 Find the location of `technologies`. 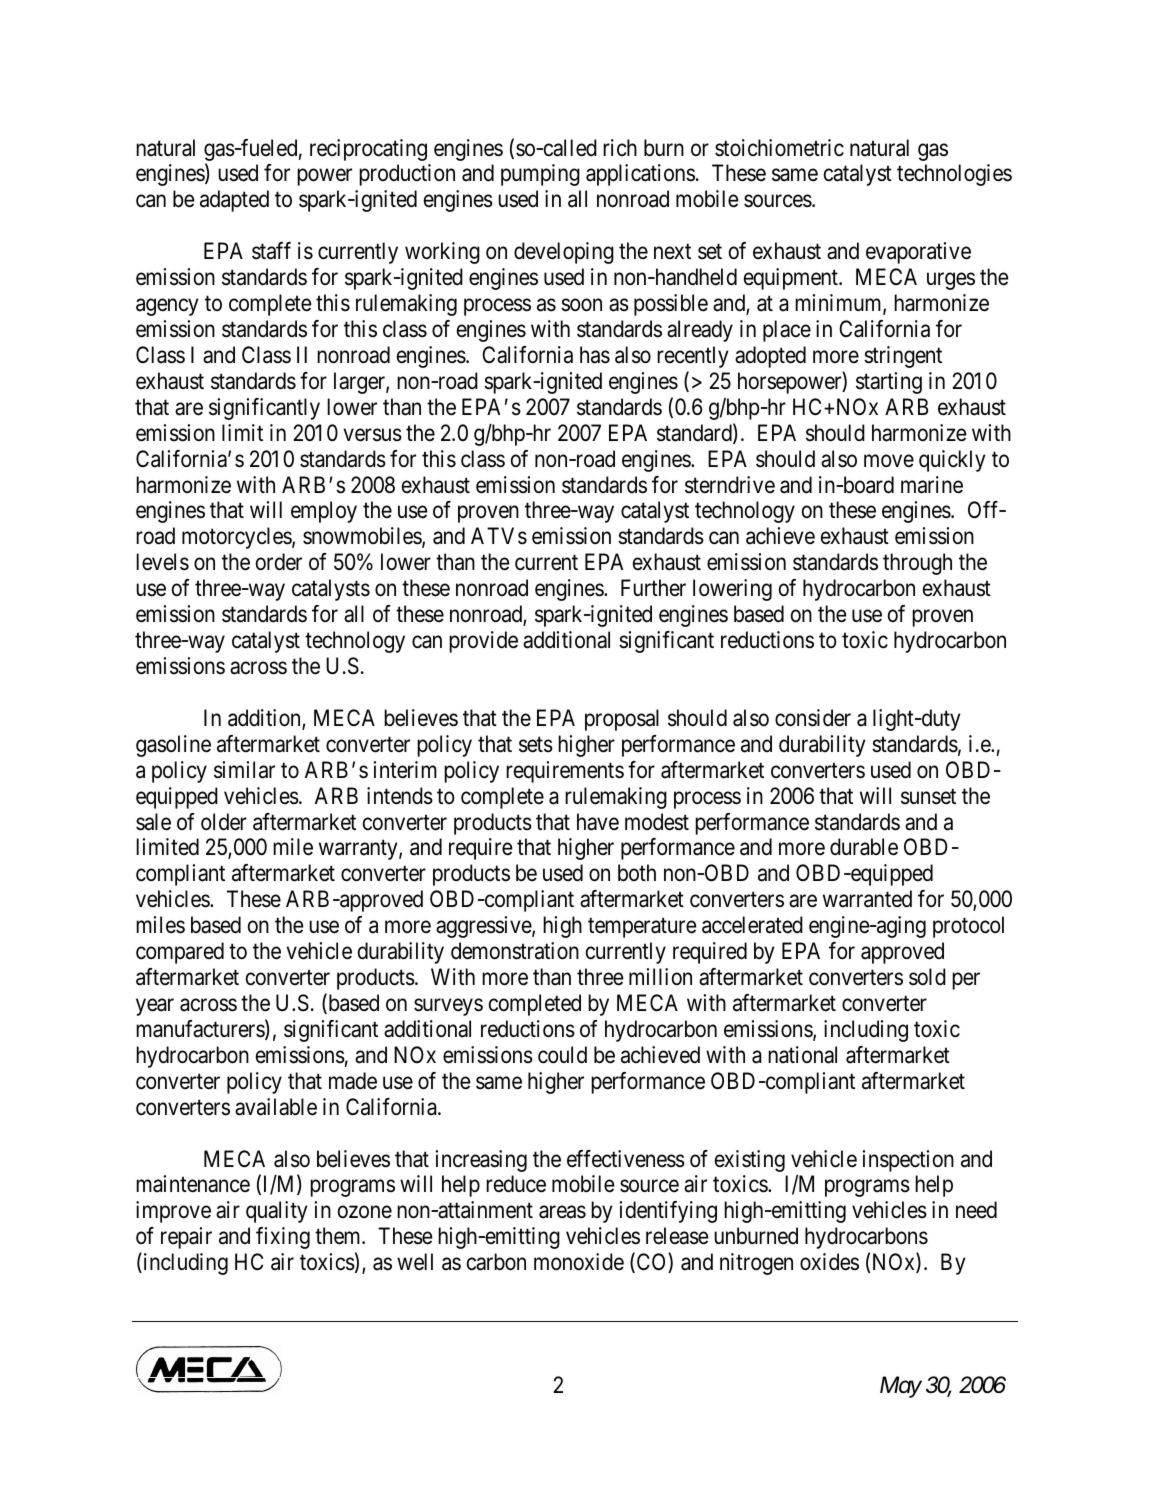

technologies is located at coordinates (954, 175).
